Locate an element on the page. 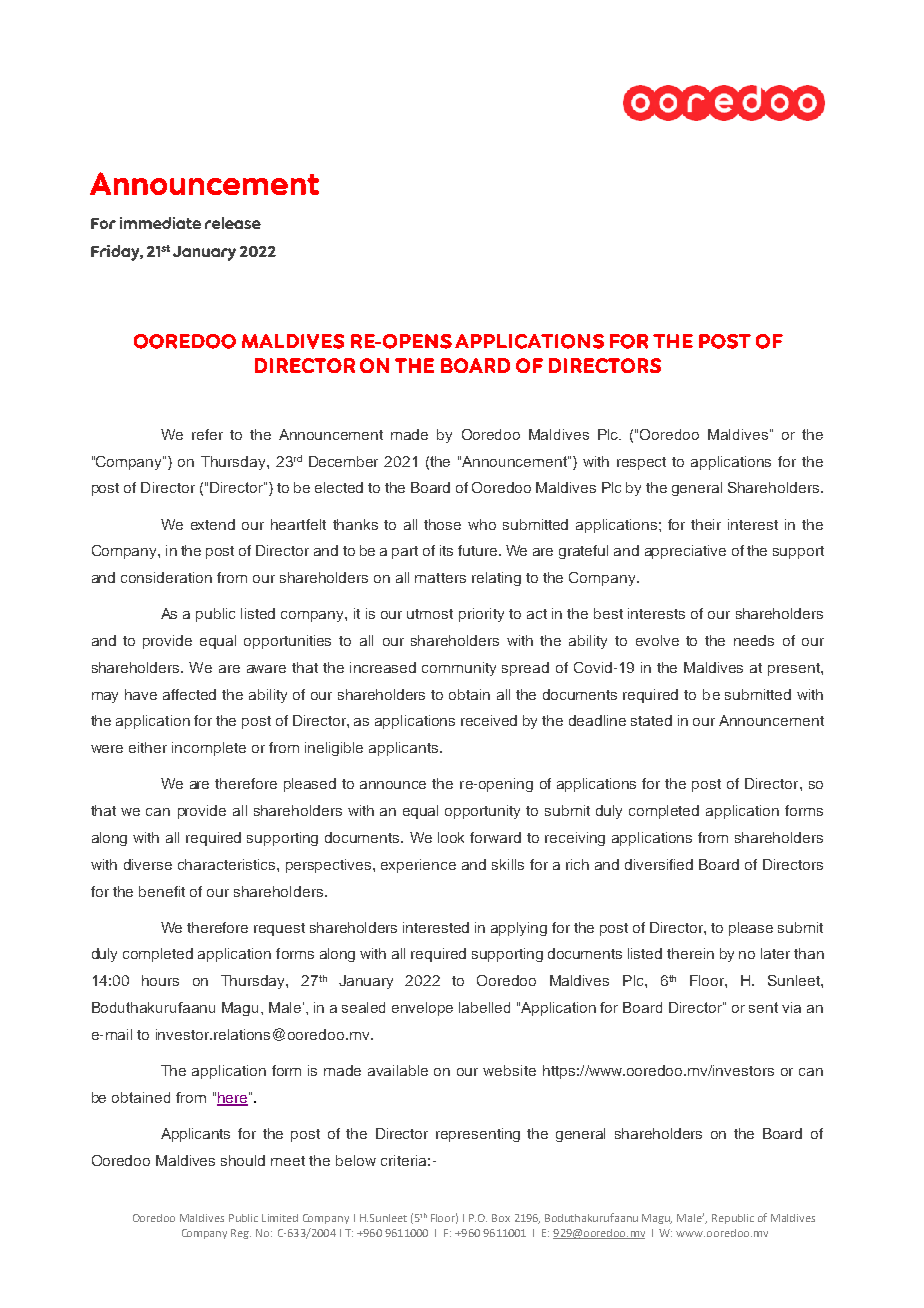 This image has height=1308, width=924. Reg is located at coordinates (241, 1234).
